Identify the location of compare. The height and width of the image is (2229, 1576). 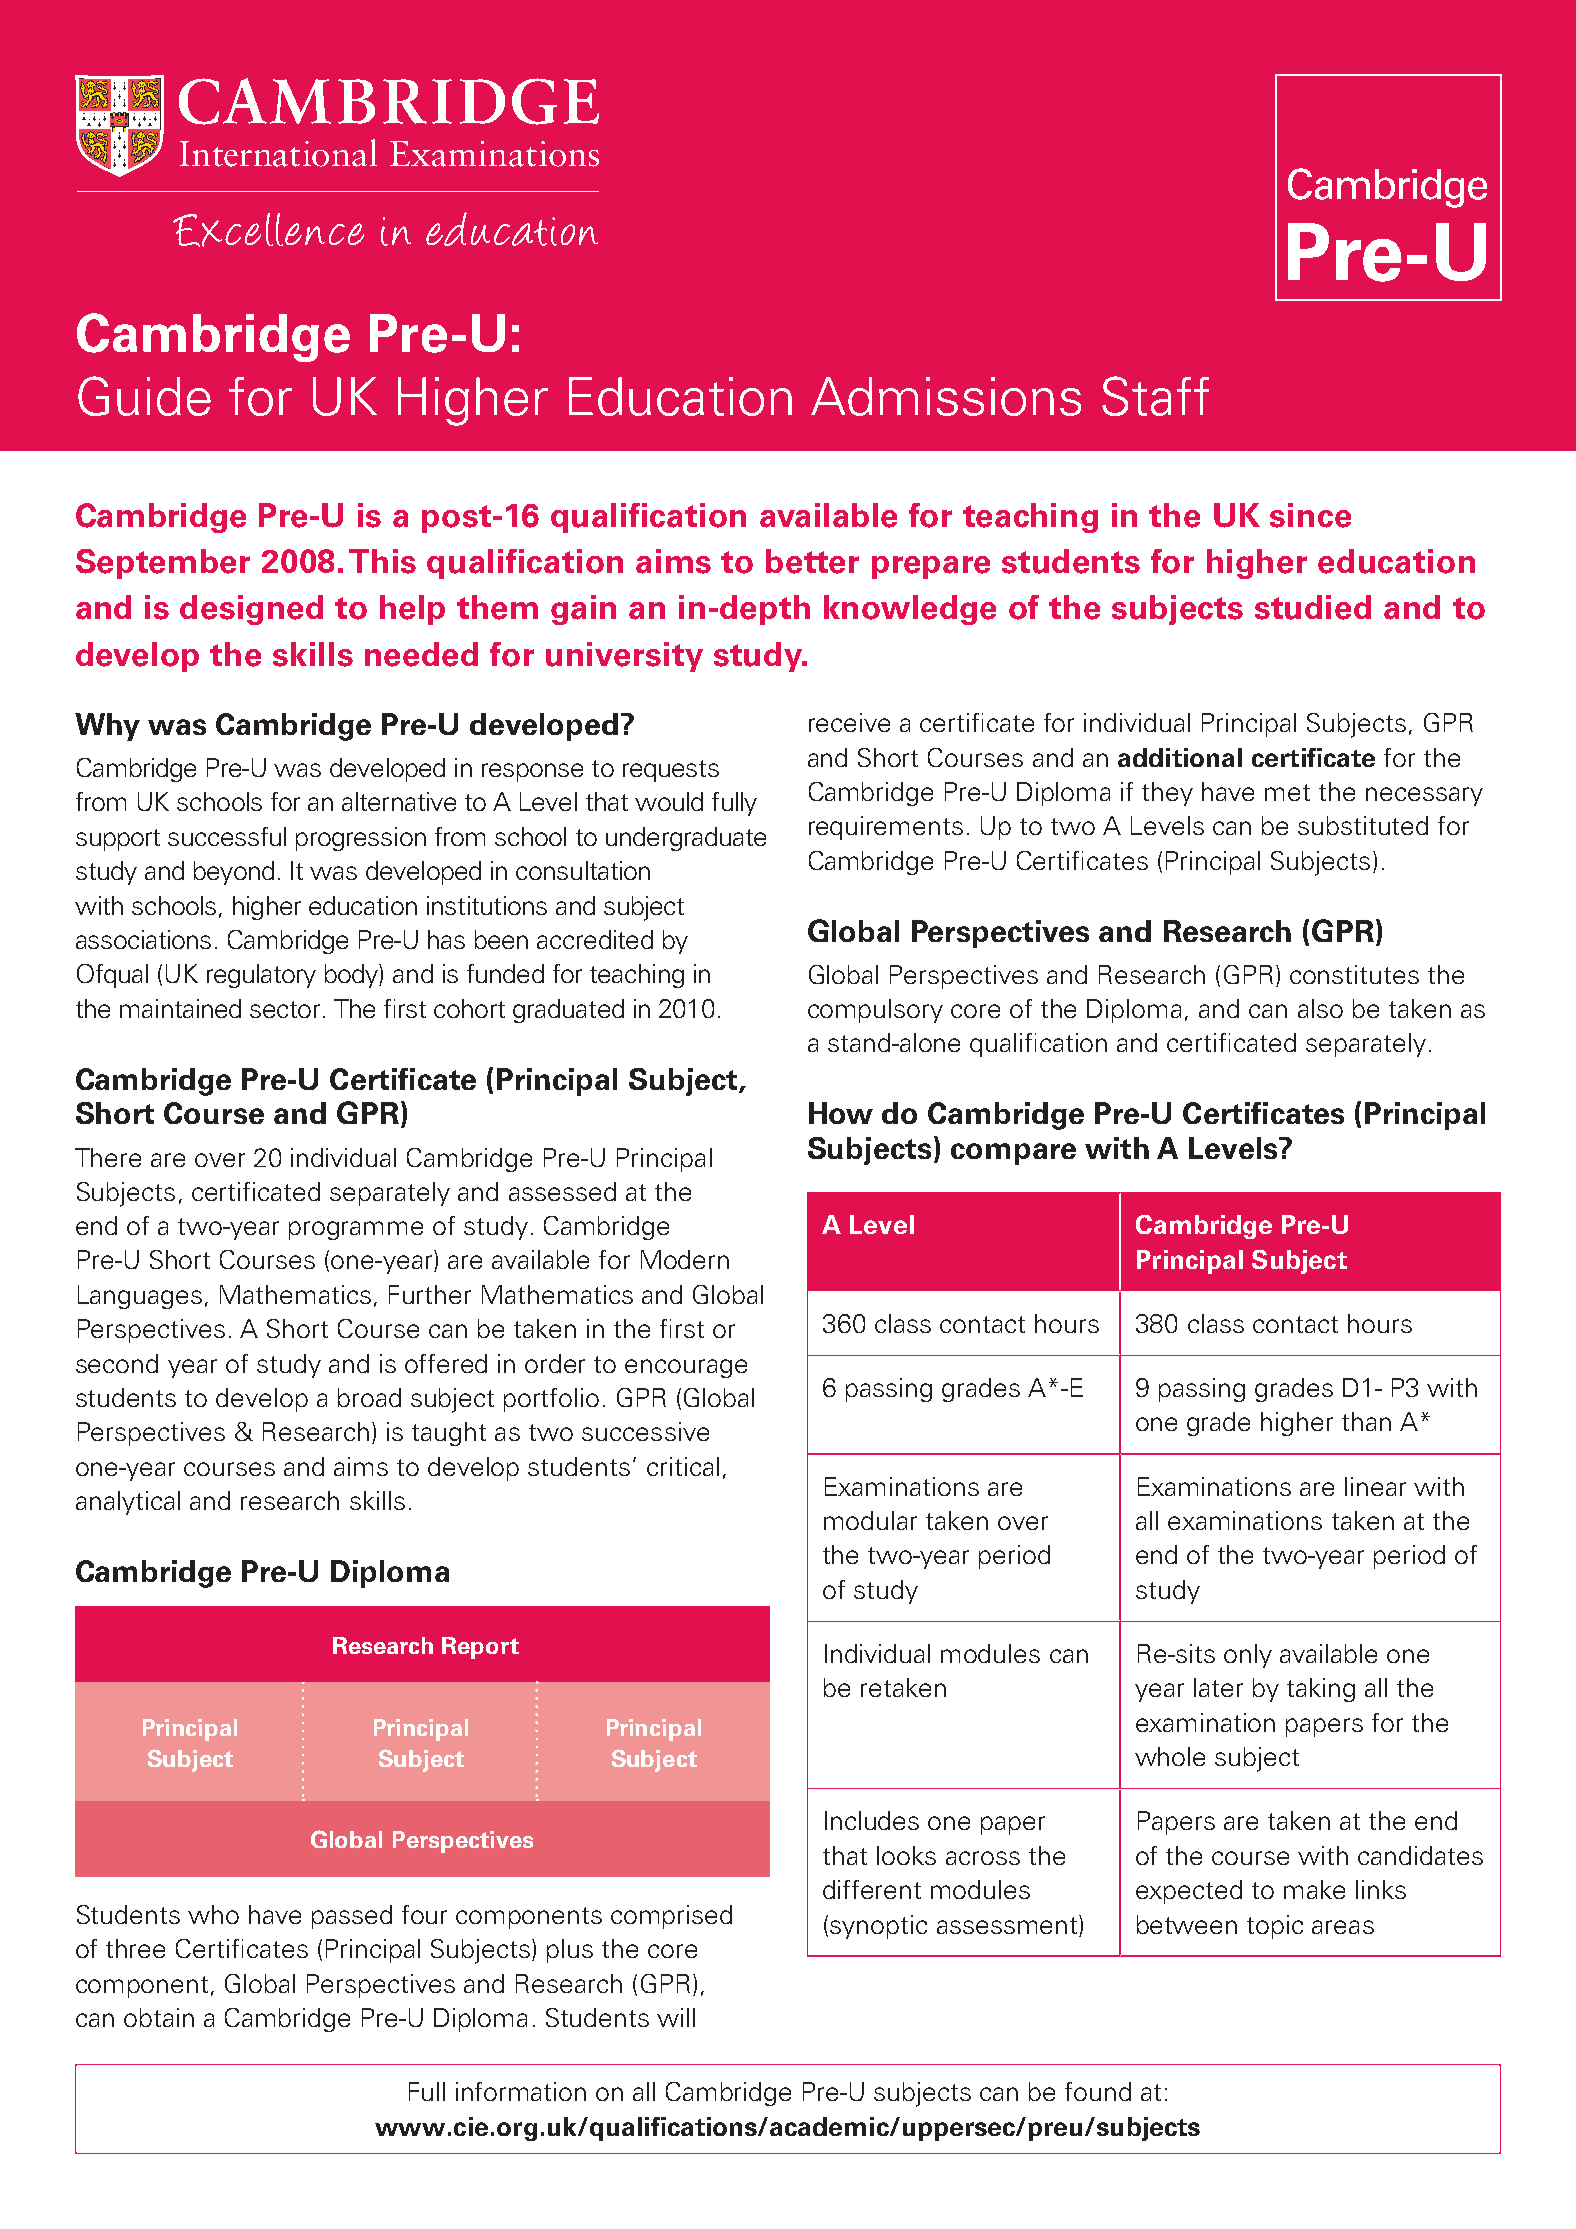
(1013, 1154).
